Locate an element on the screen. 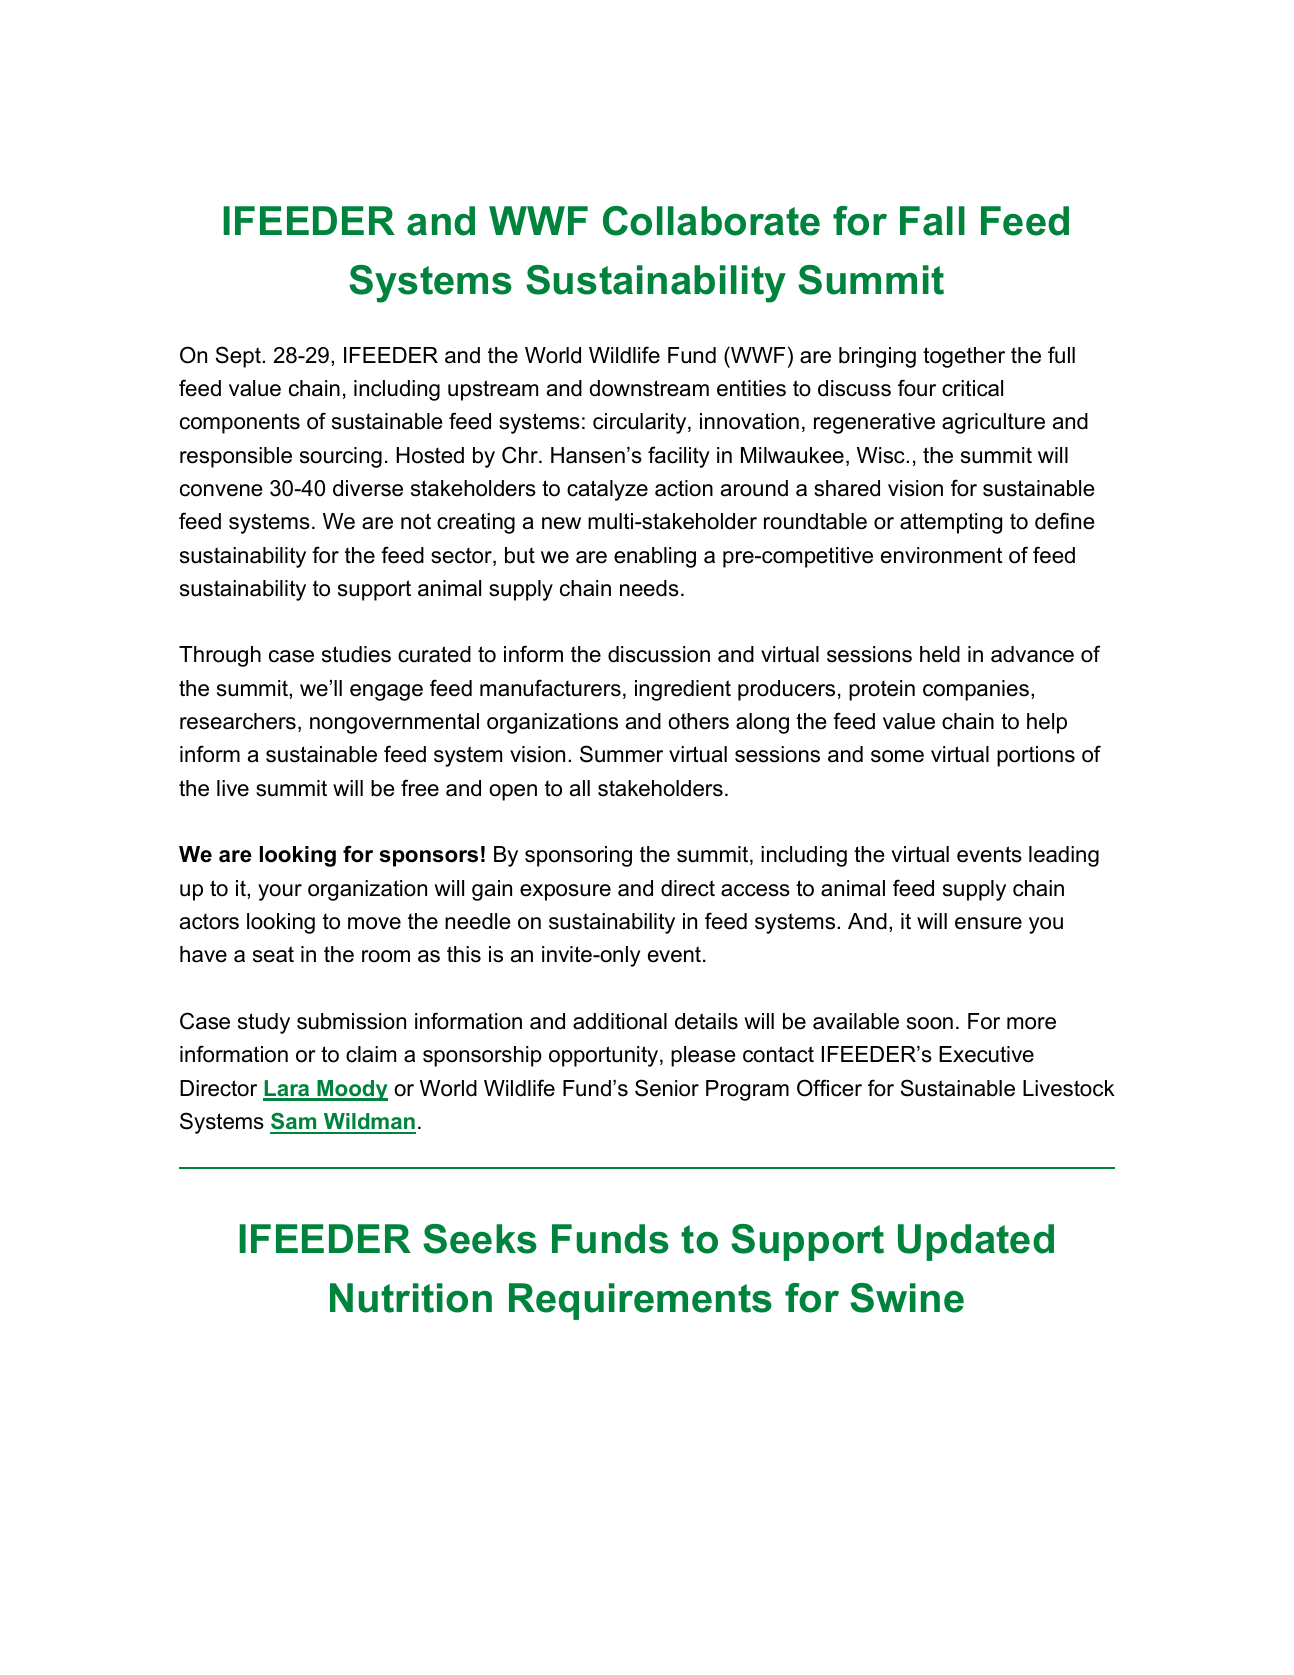 This screenshot has height=1675, width=1294. Nutrition is located at coordinates (411, 1298).
